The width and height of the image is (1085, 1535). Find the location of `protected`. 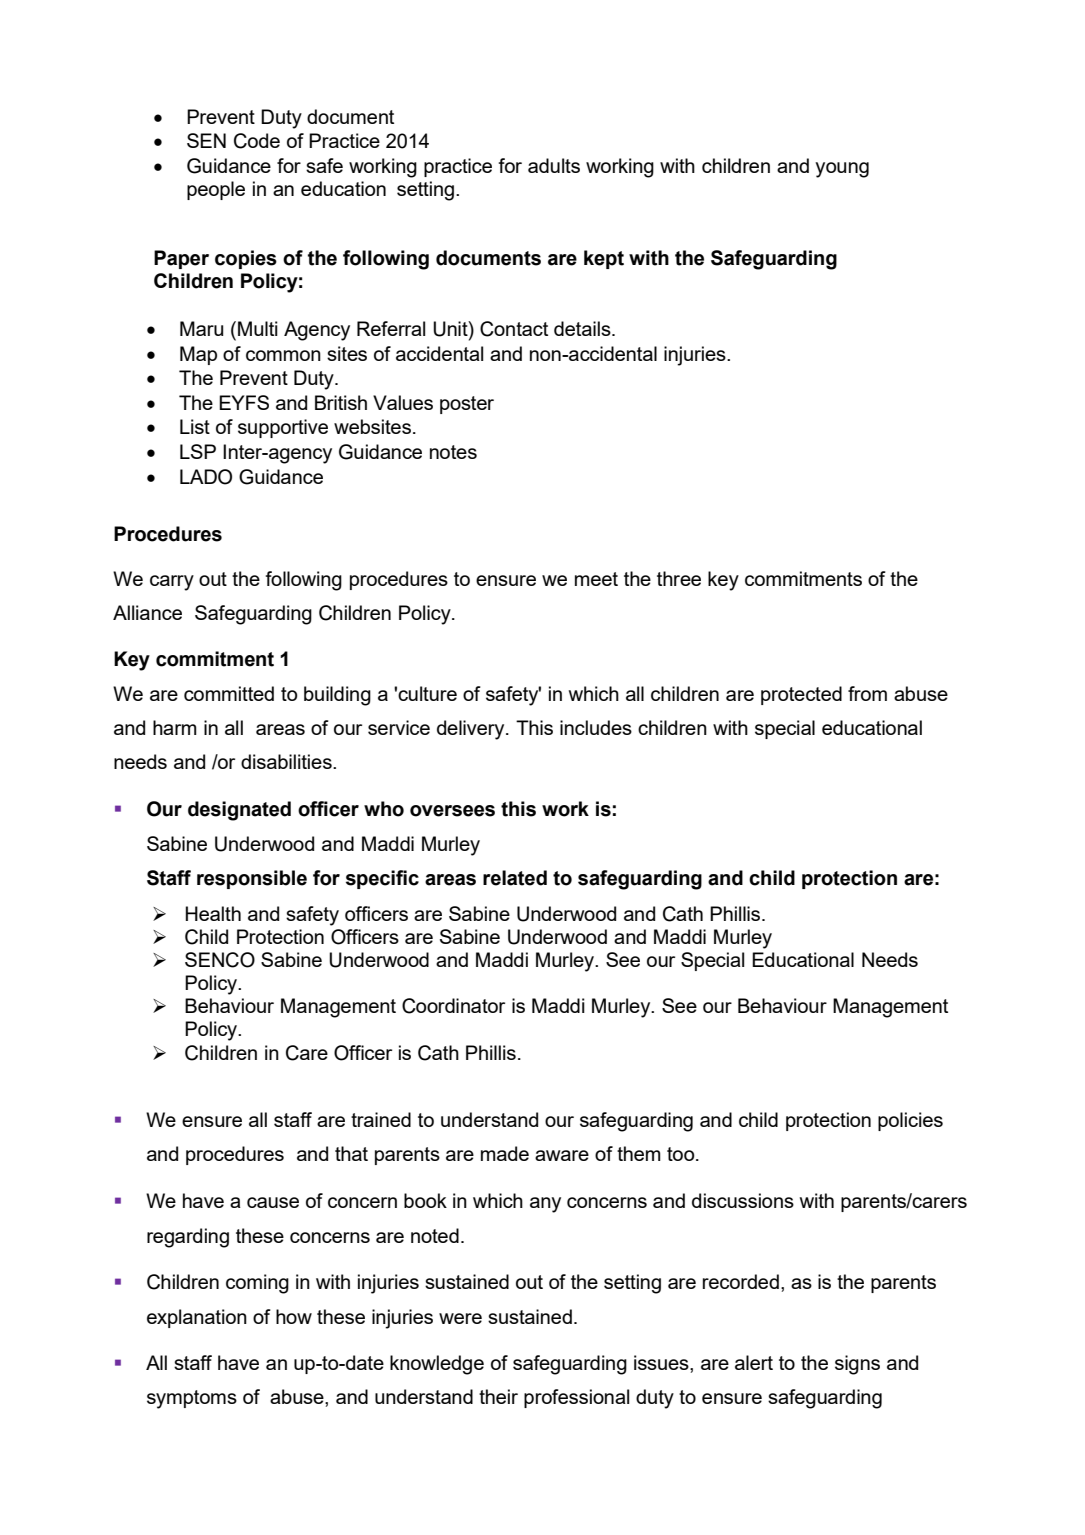

protected is located at coordinates (801, 695).
